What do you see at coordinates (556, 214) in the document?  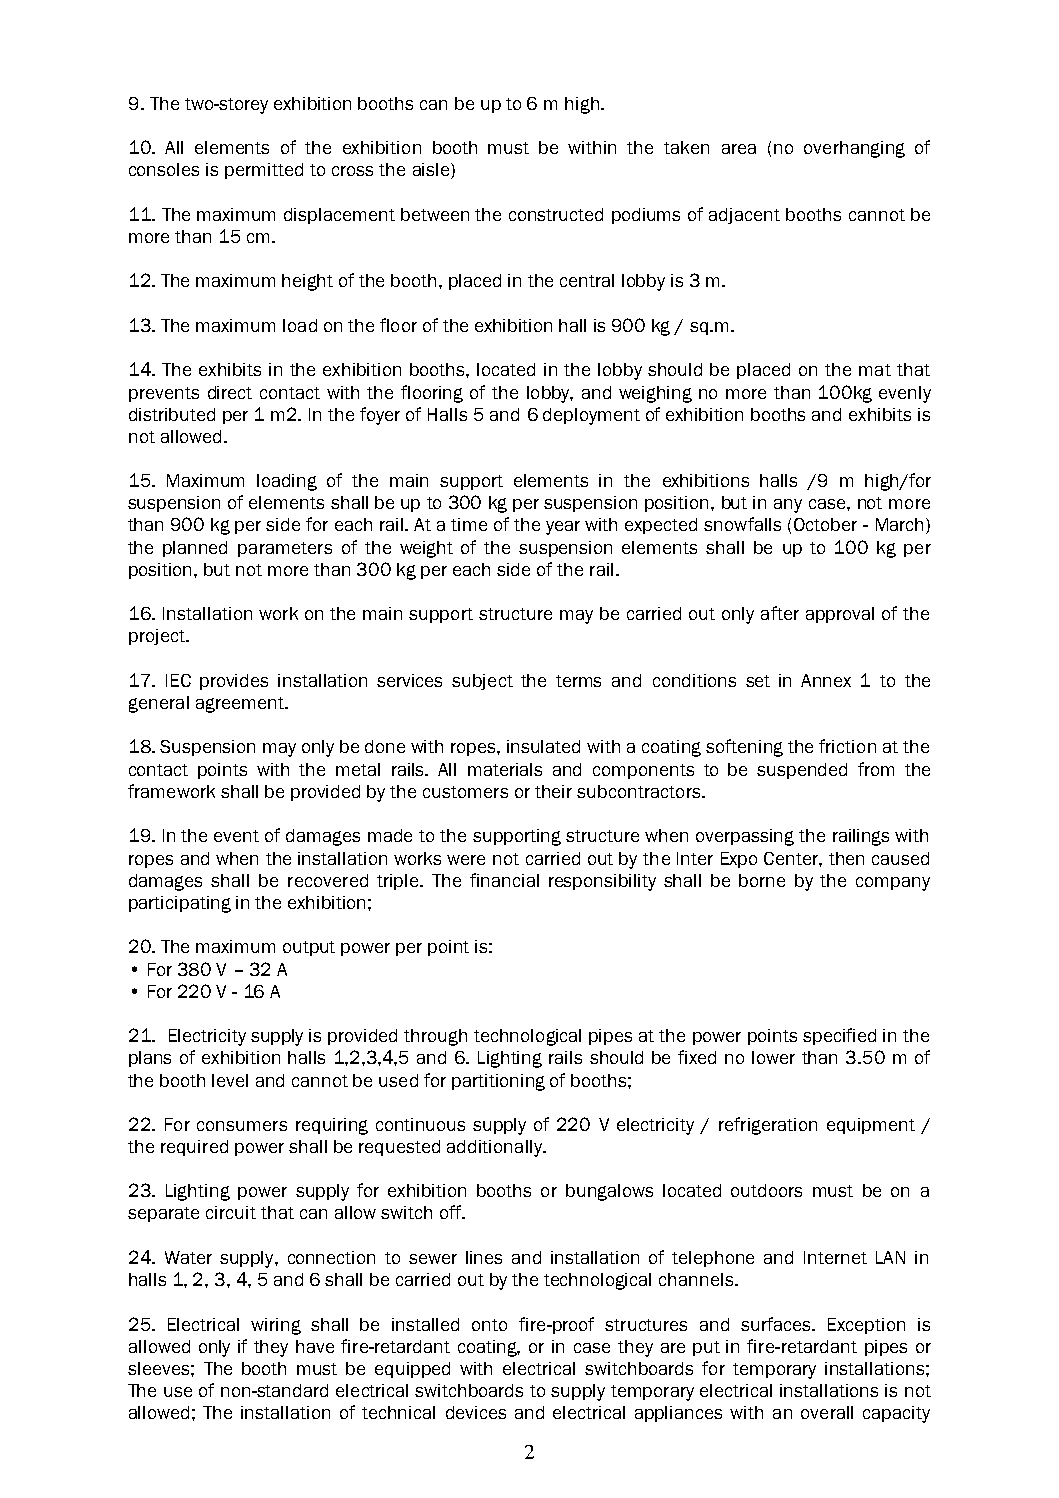 I see `constructed` at bounding box center [556, 214].
